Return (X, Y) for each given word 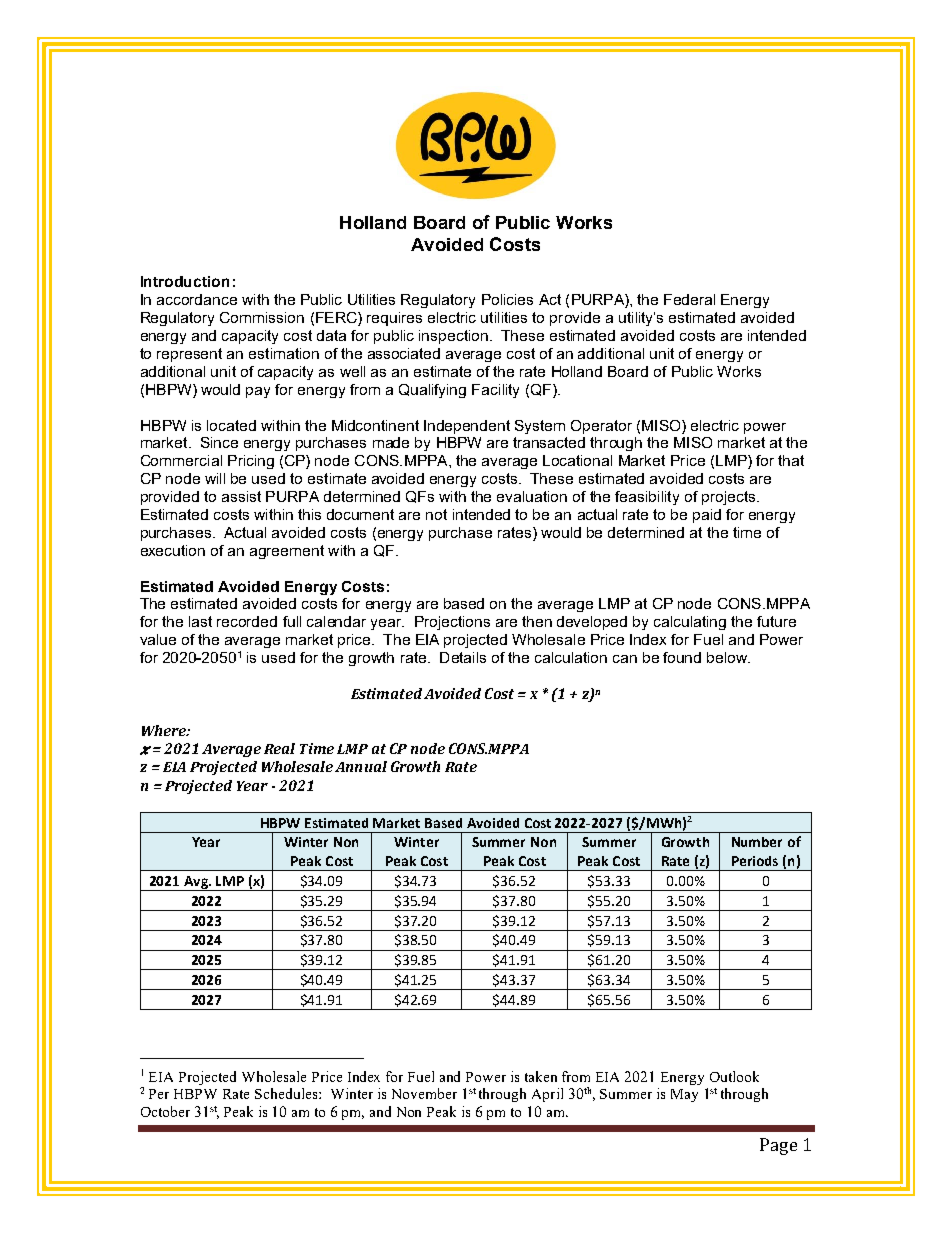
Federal (689, 299)
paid (707, 516)
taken (541, 1076)
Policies (507, 299)
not (436, 514)
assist (241, 496)
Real (279, 748)
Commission (262, 317)
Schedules (287, 1093)
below (728, 657)
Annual (361, 766)
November (424, 1093)
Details (463, 657)
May (684, 1095)
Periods (755, 861)
